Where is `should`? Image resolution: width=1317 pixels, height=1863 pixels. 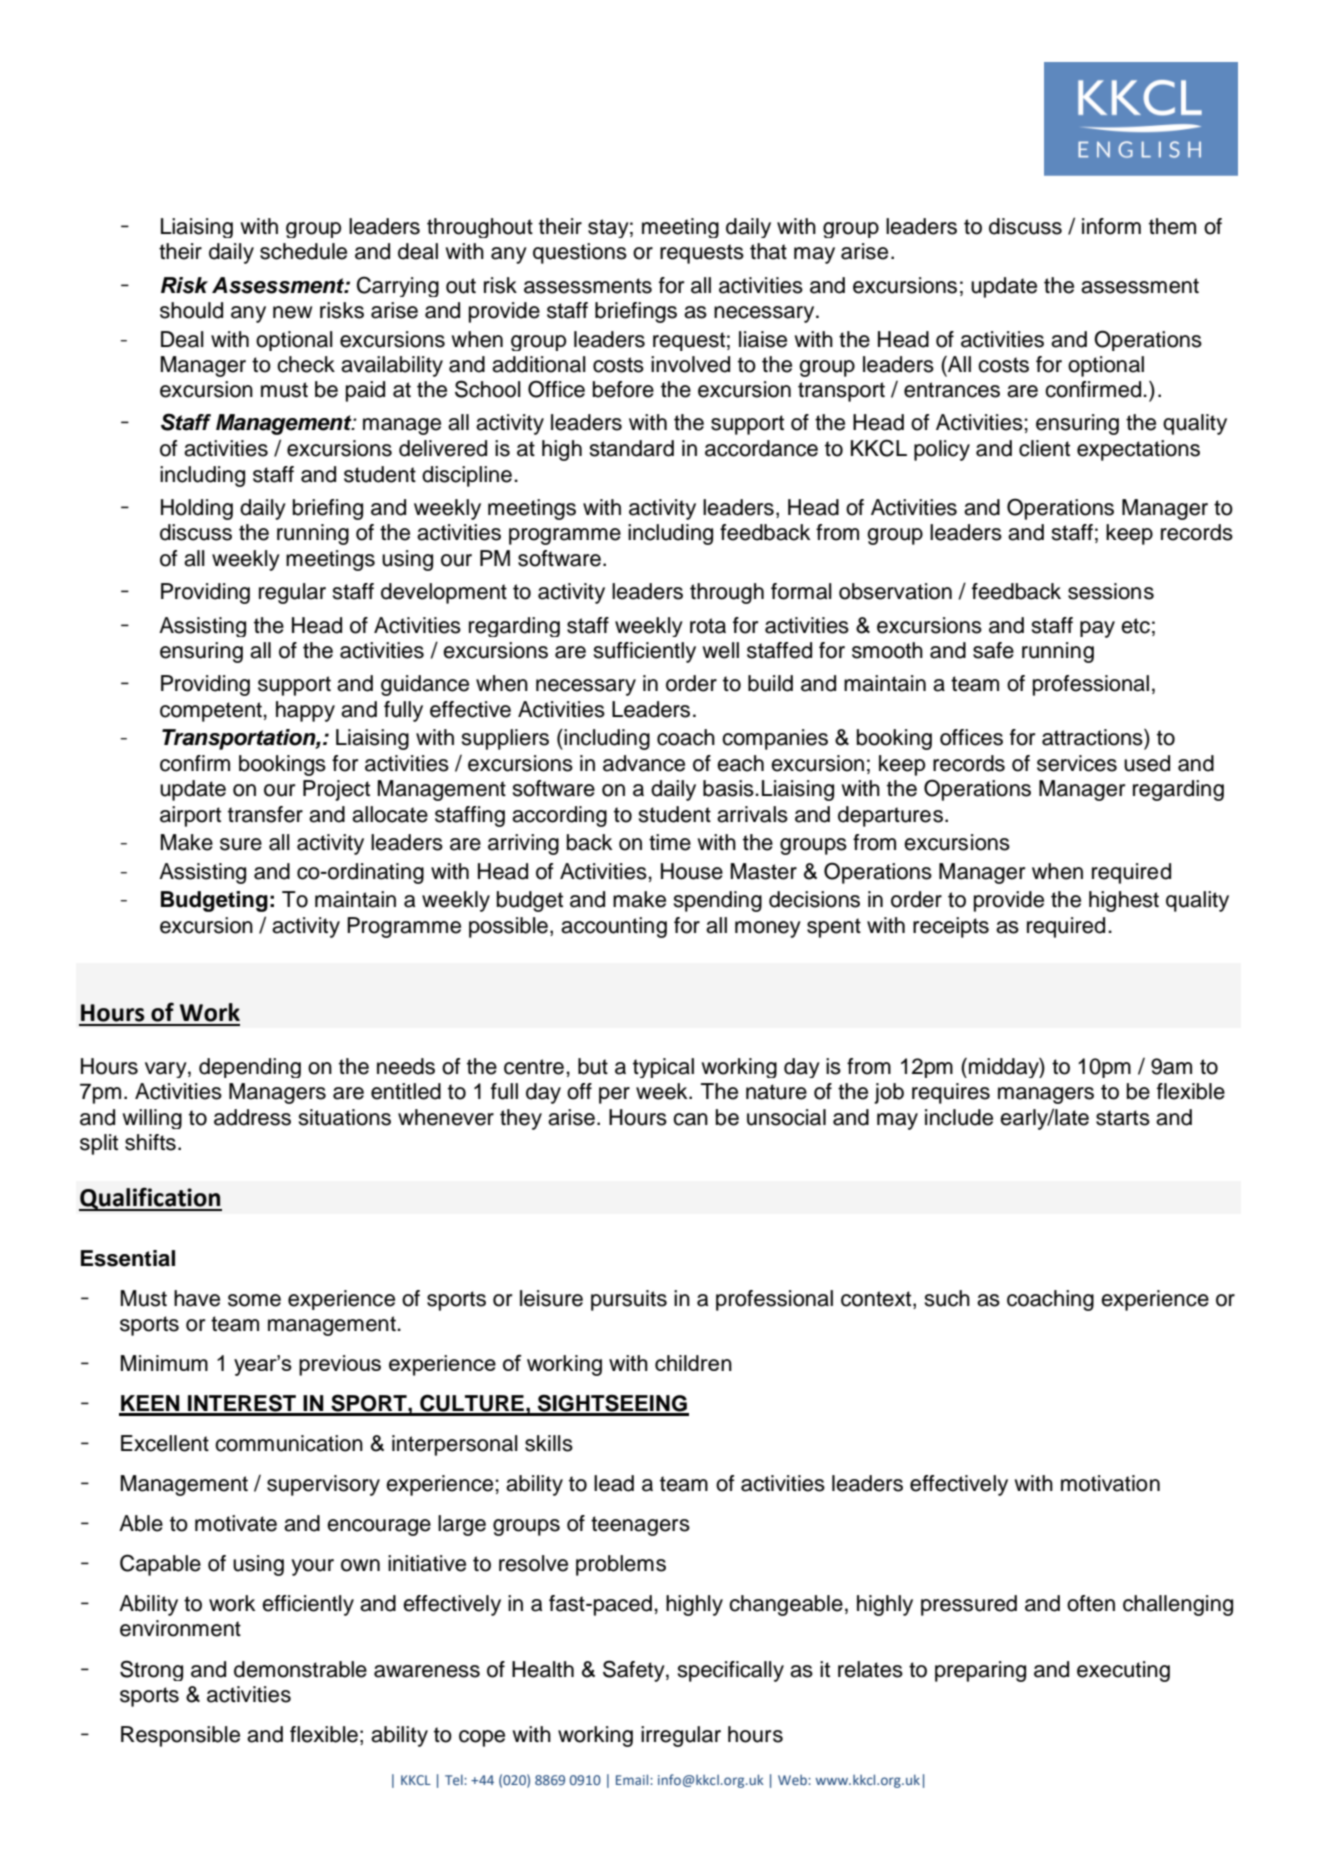
should is located at coordinates (191, 310).
